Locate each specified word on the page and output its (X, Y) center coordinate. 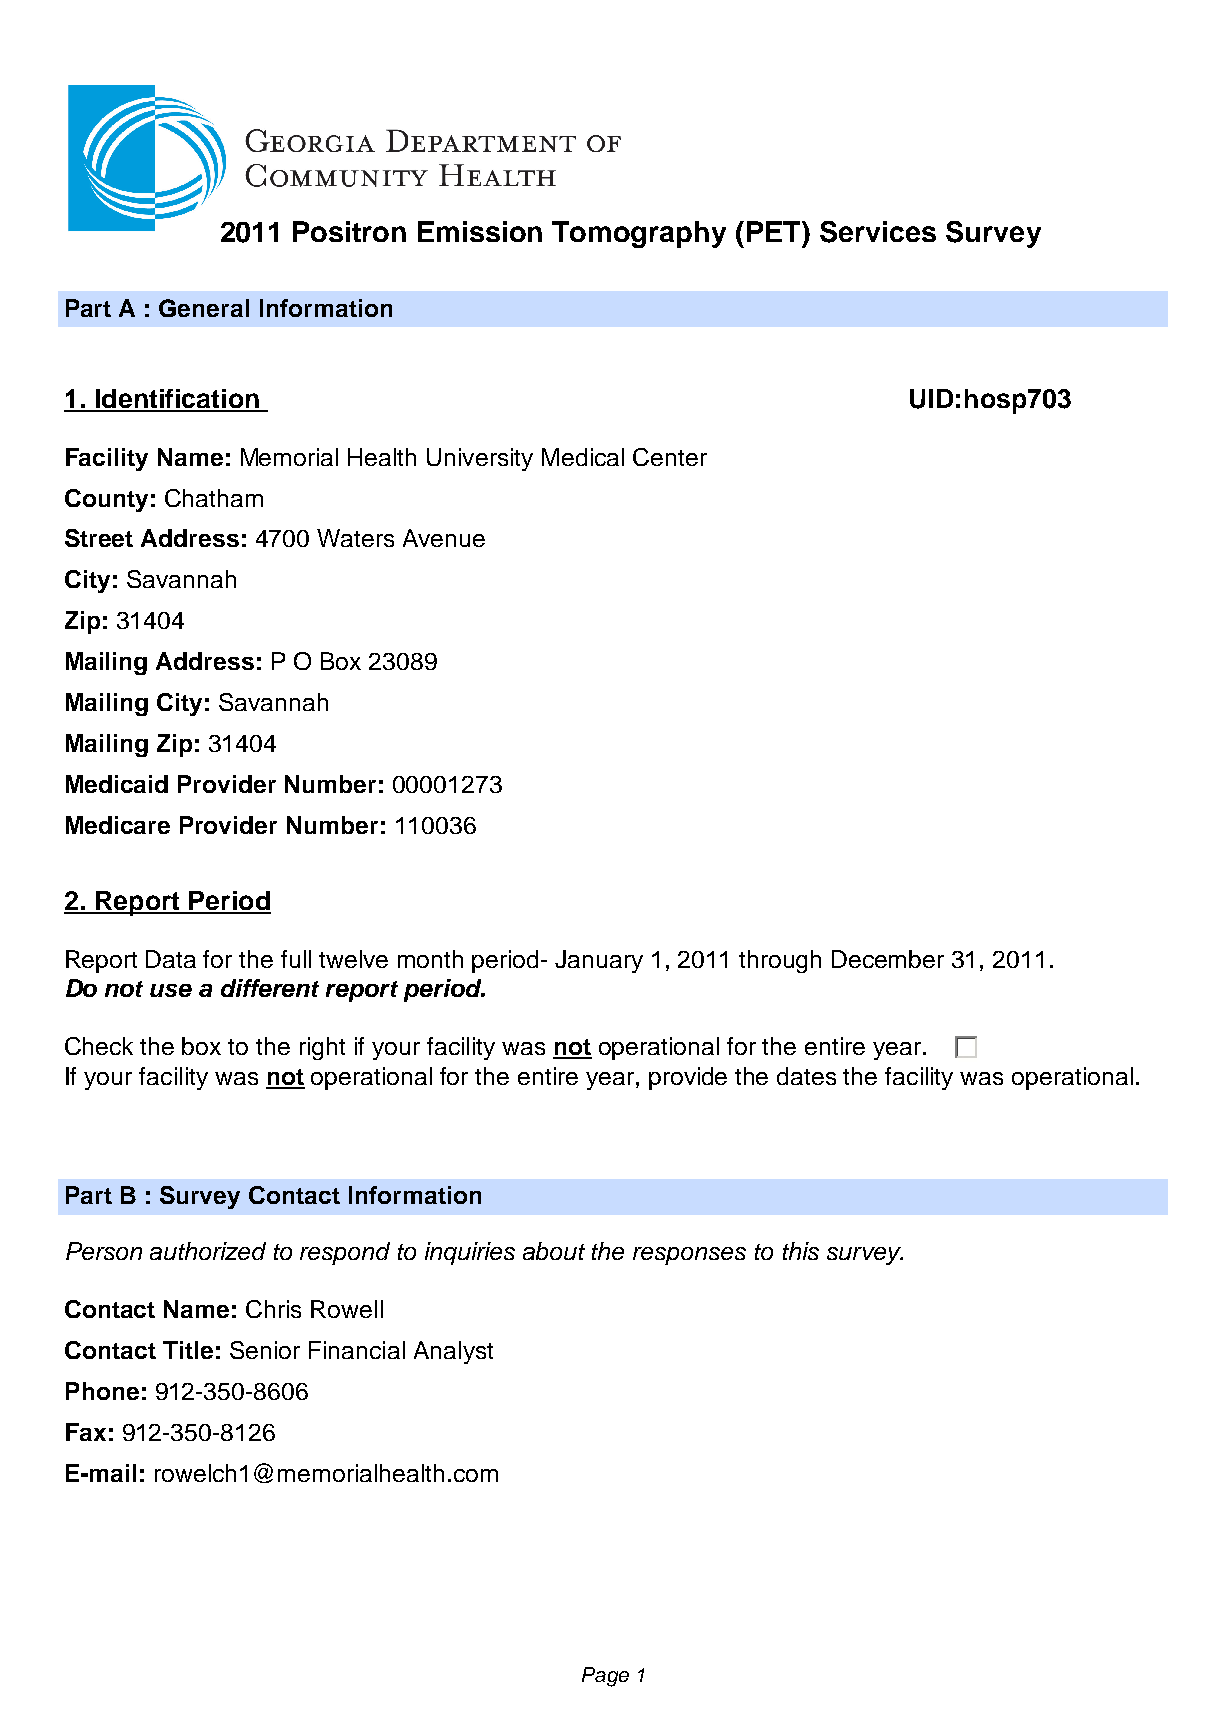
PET (775, 231)
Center (670, 457)
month (430, 959)
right (322, 1048)
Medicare (118, 825)
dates (806, 1076)
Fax (86, 1432)
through (780, 961)
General (204, 308)
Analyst (453, 1352)
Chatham (214, 498)
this (801, 1251)
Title (188, 1350)
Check (99, 1046)
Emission (480, 231)
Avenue (444, 538)
